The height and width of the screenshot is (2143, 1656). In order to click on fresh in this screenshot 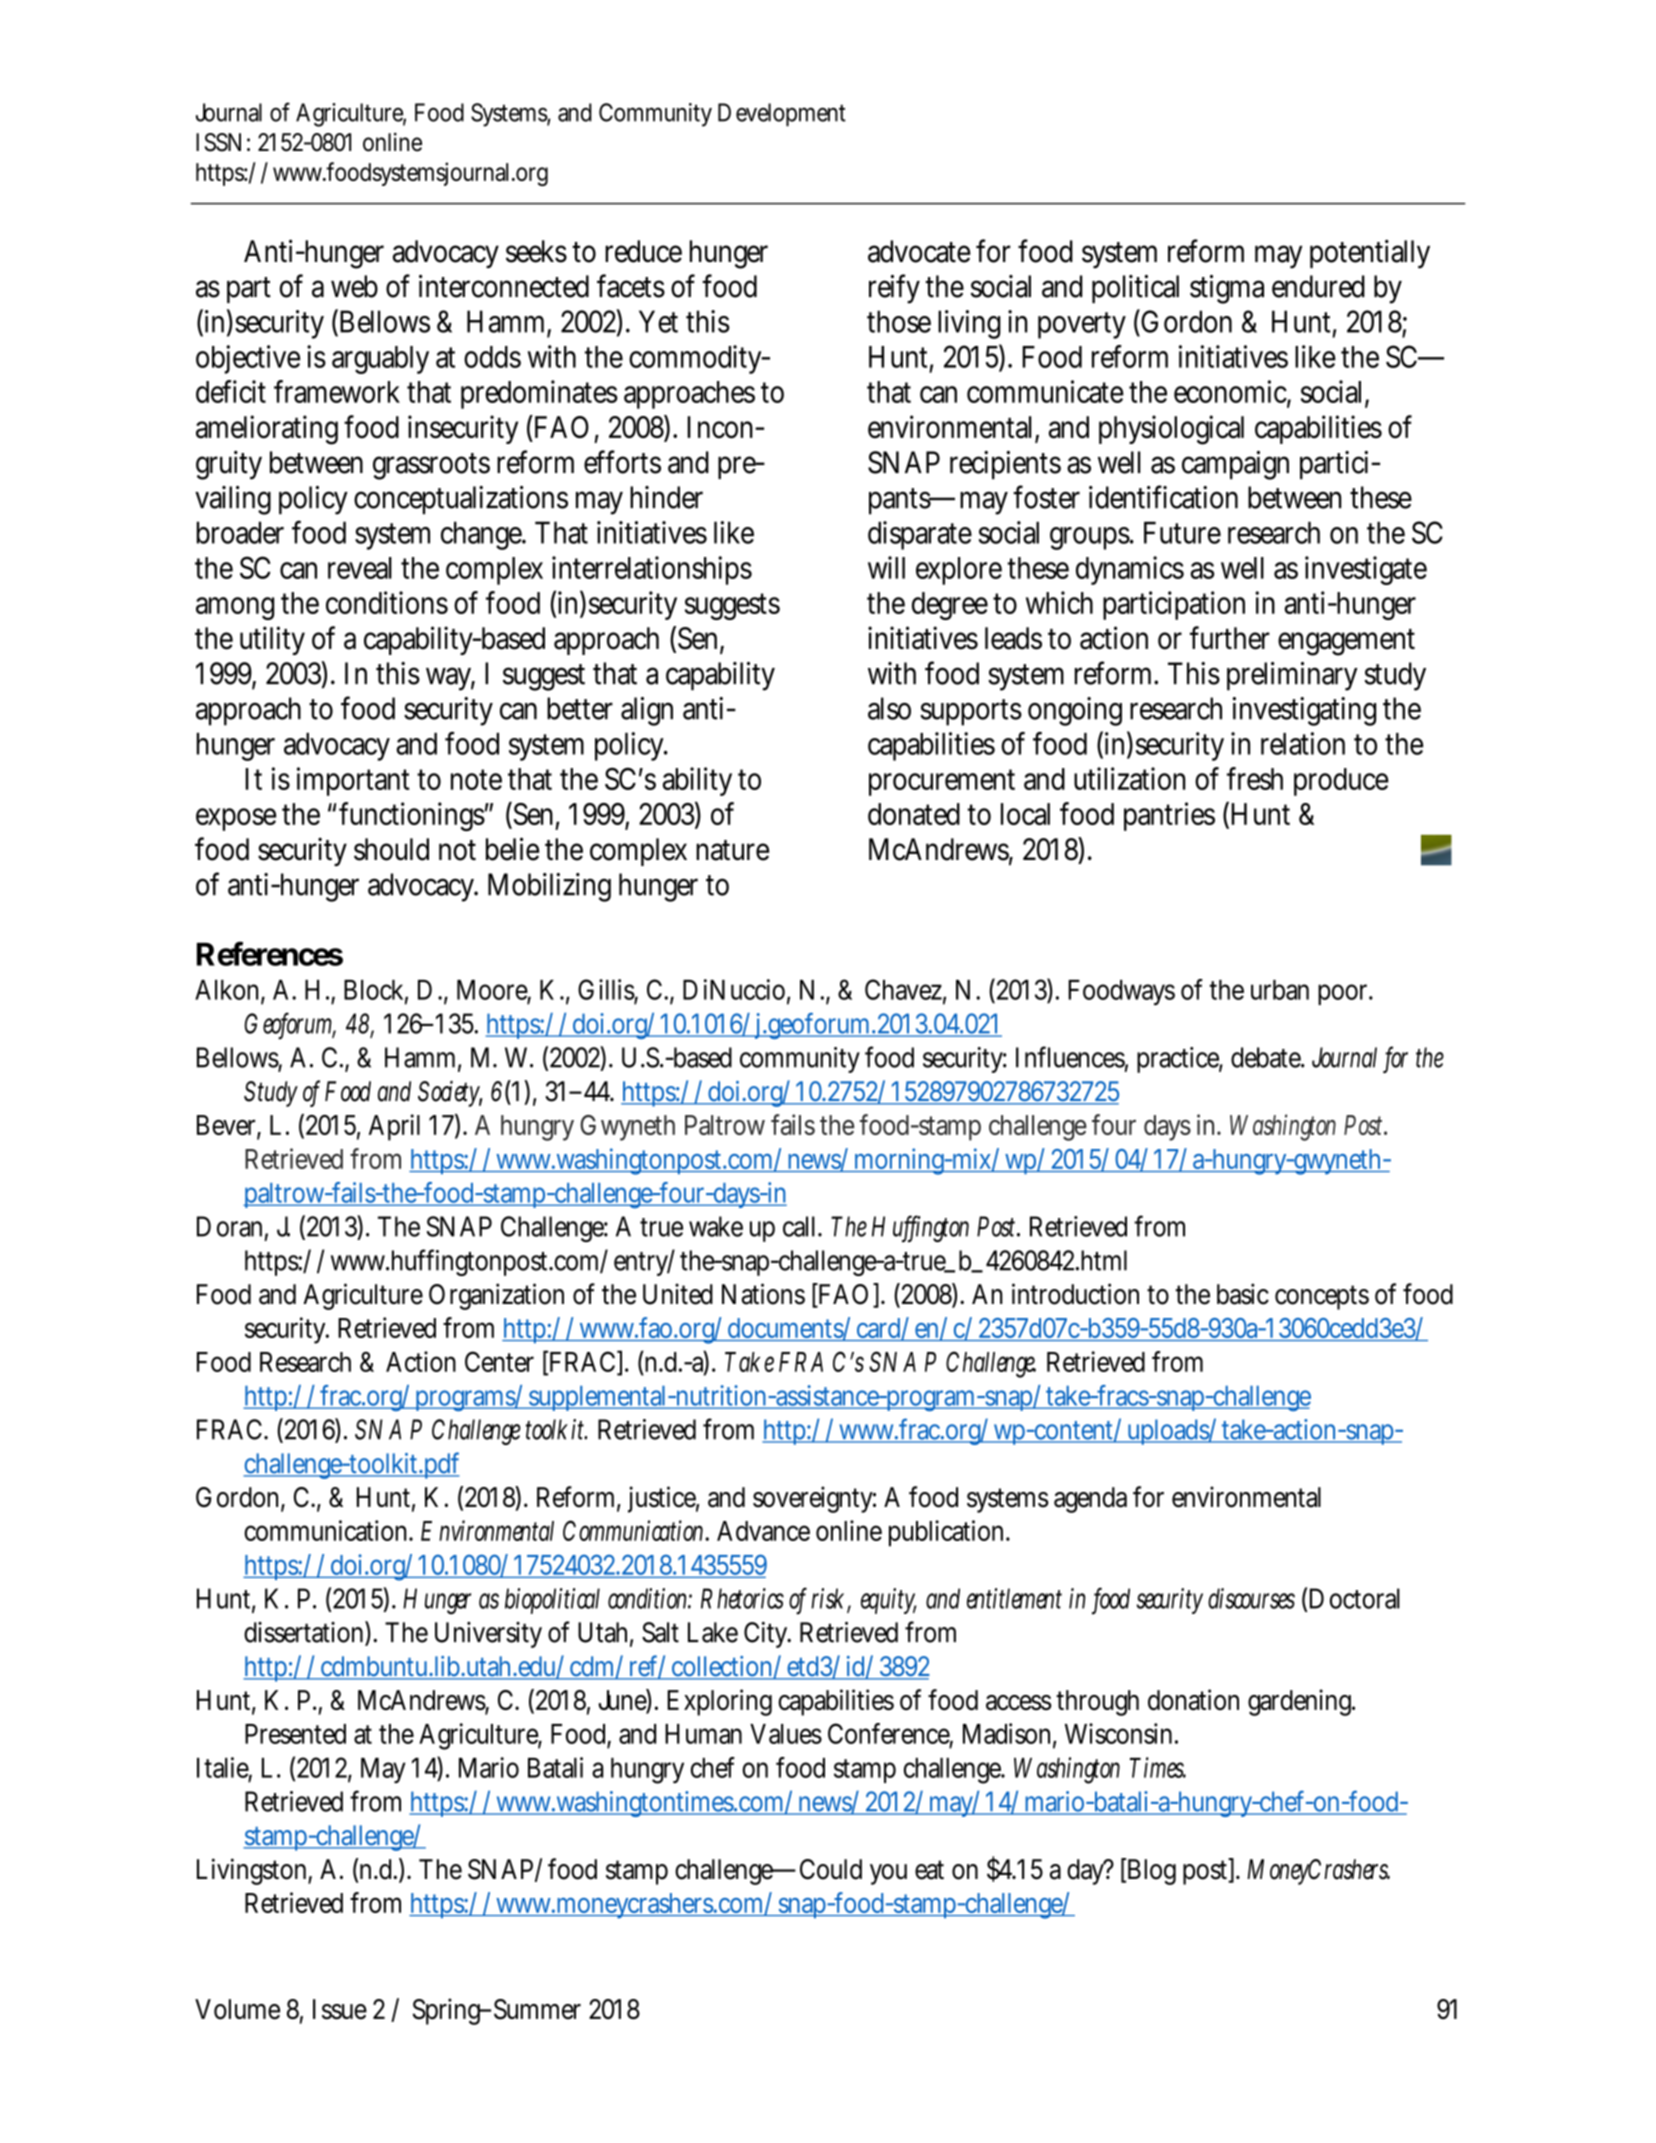, I will do `click(1255, 778)`.
